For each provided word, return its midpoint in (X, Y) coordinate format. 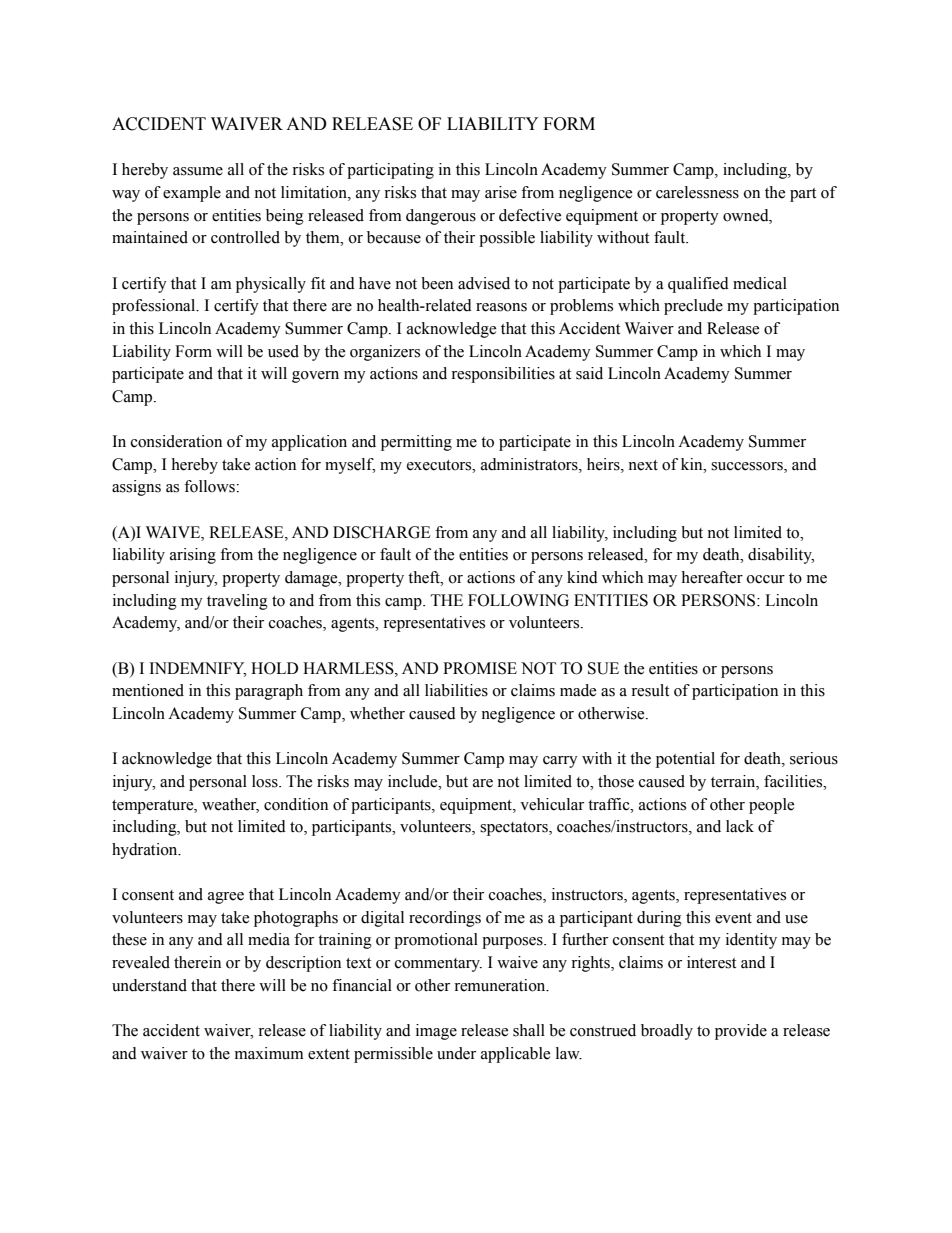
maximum (269, 1053)
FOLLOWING (518, 600)
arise (501, 192)
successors (748, 467)
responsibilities (503, 375)
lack (740, 826)
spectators (515, 829)
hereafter (712, 577)
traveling (237, 602)
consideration (176, 441)
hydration (146, 851)
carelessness (697, 192)
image (436, 1032)
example (192, 194)
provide (741, 1032)
